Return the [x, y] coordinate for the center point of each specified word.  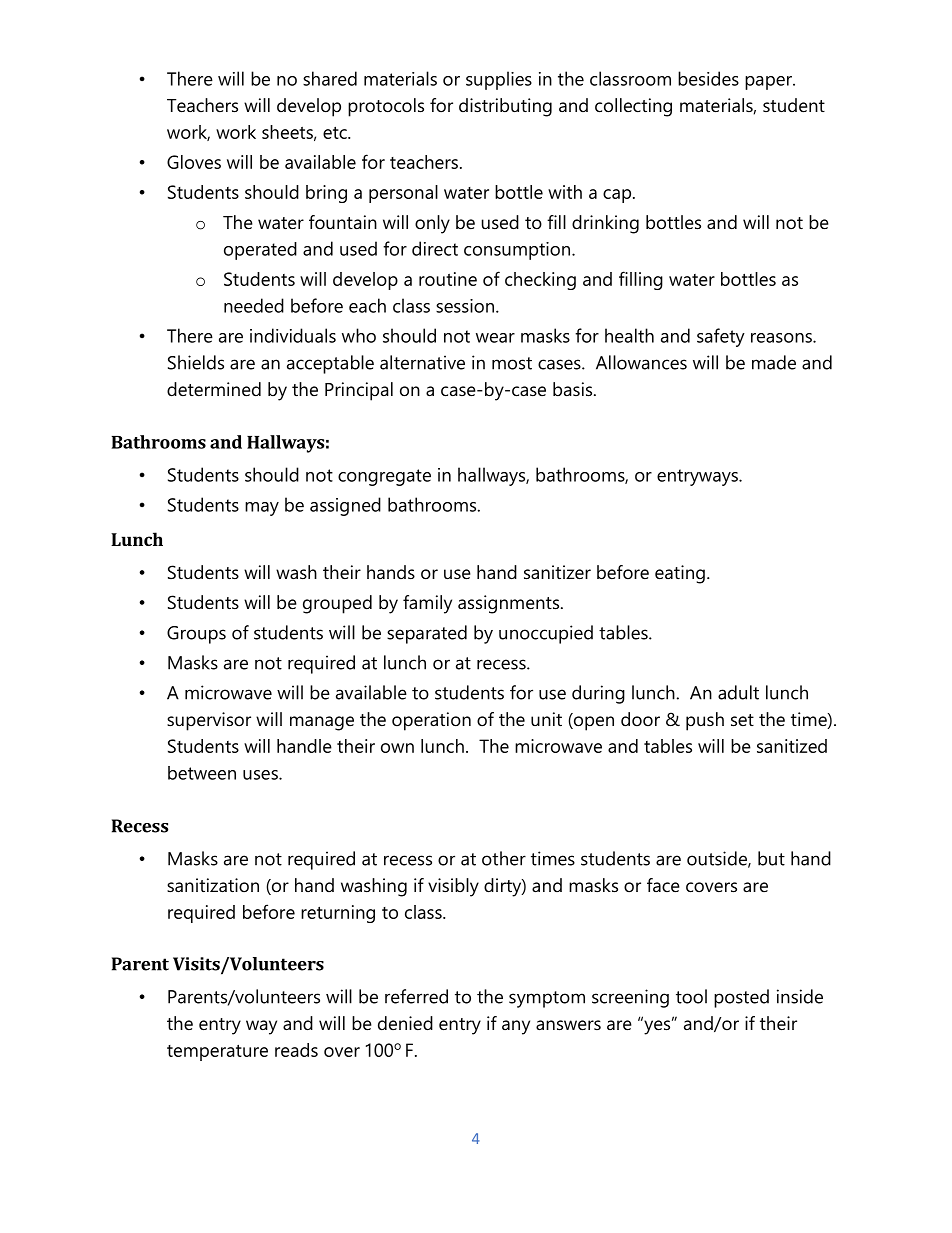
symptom [547, 999]
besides [708, 78]
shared [330, 78]
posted [741, 998]
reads [296, 1050]
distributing [505, 107]
